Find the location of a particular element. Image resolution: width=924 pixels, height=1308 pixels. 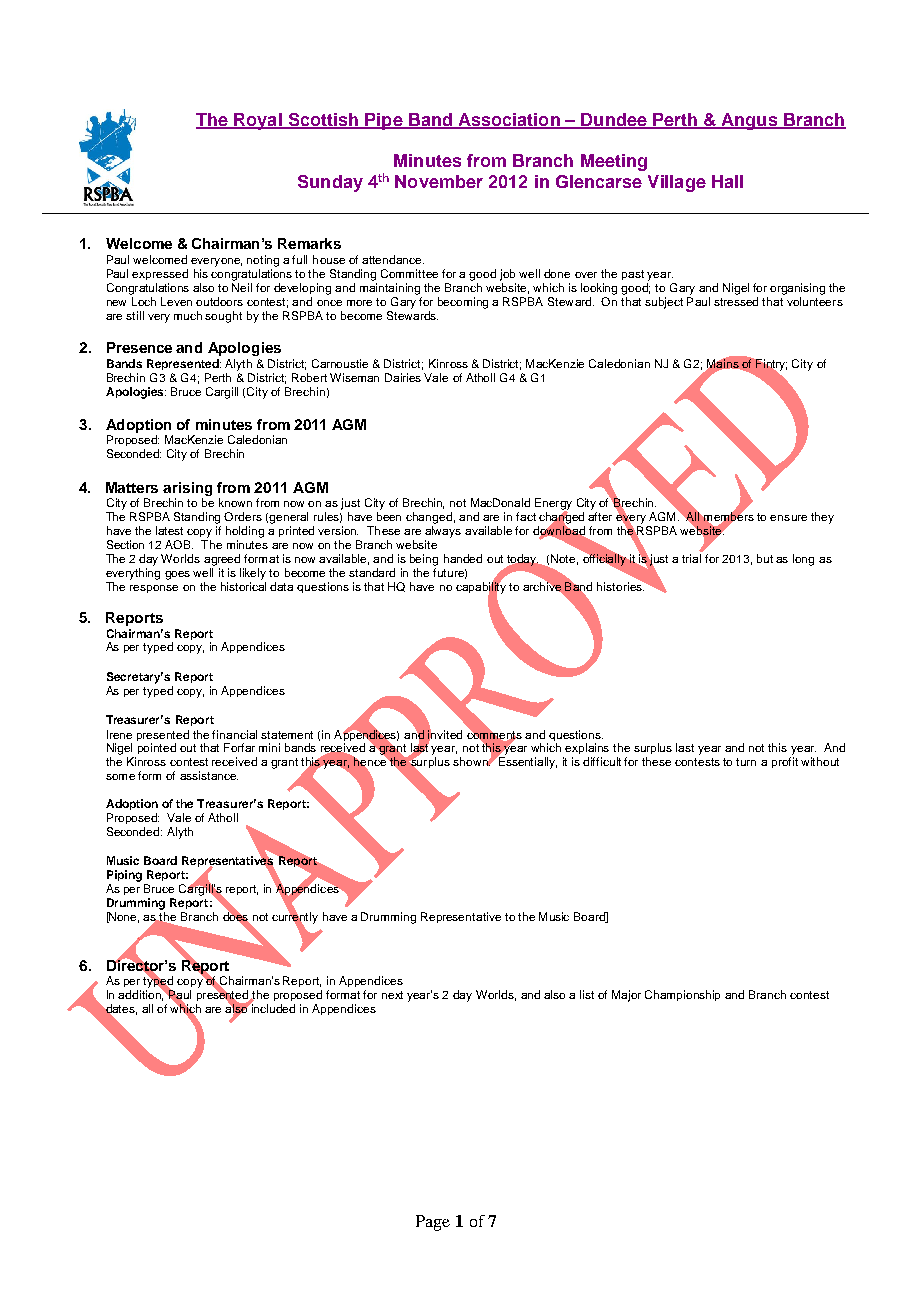

next is located at coordinates (392, 995).
